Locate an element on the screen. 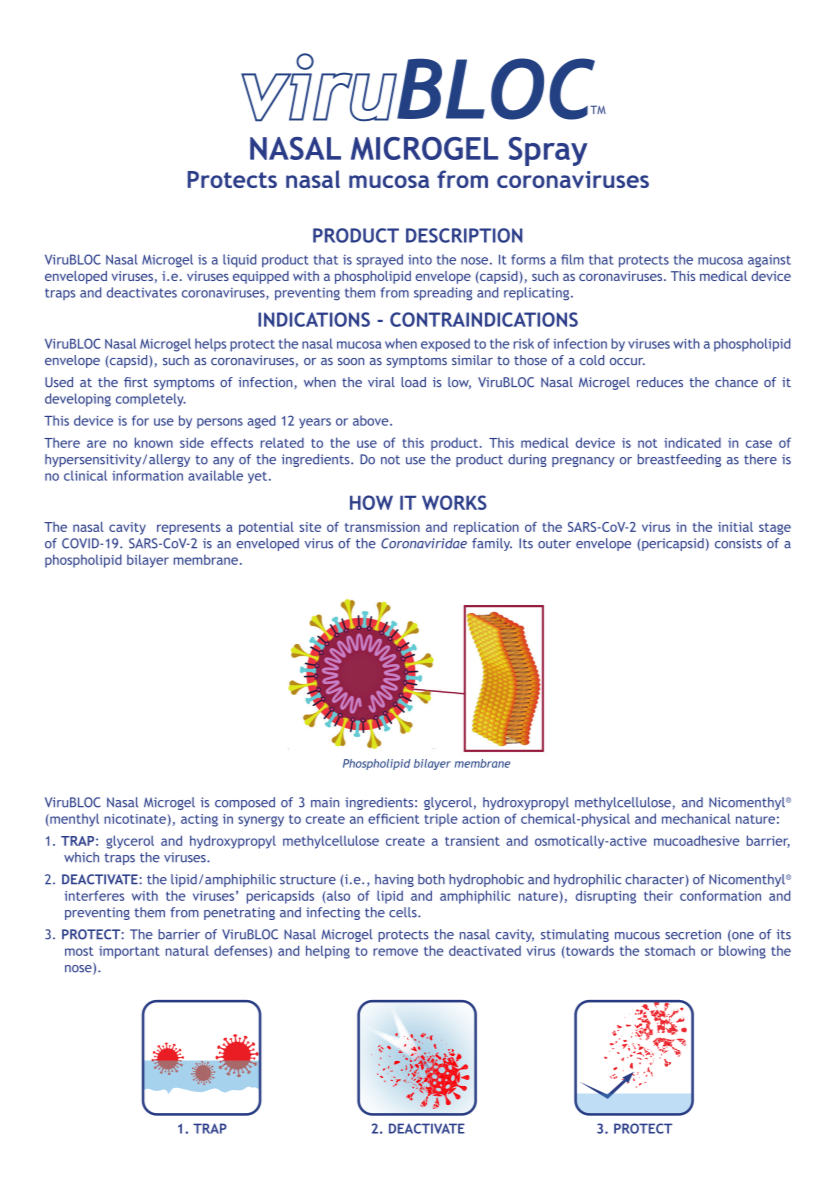  main is located at coordinates (325, 802).
